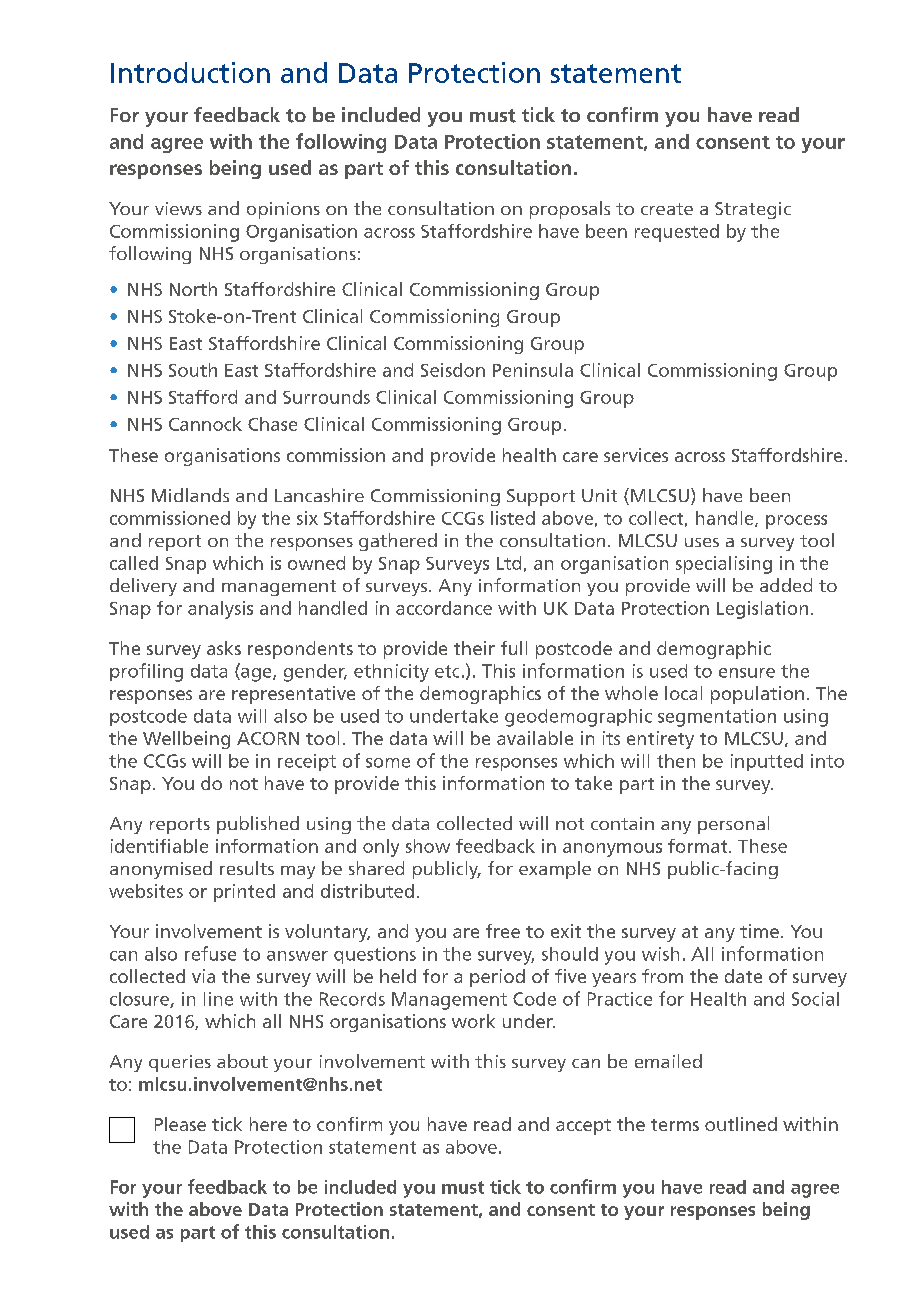 The image size is (924, 1308). I want to click on show, so click(428, 846).
